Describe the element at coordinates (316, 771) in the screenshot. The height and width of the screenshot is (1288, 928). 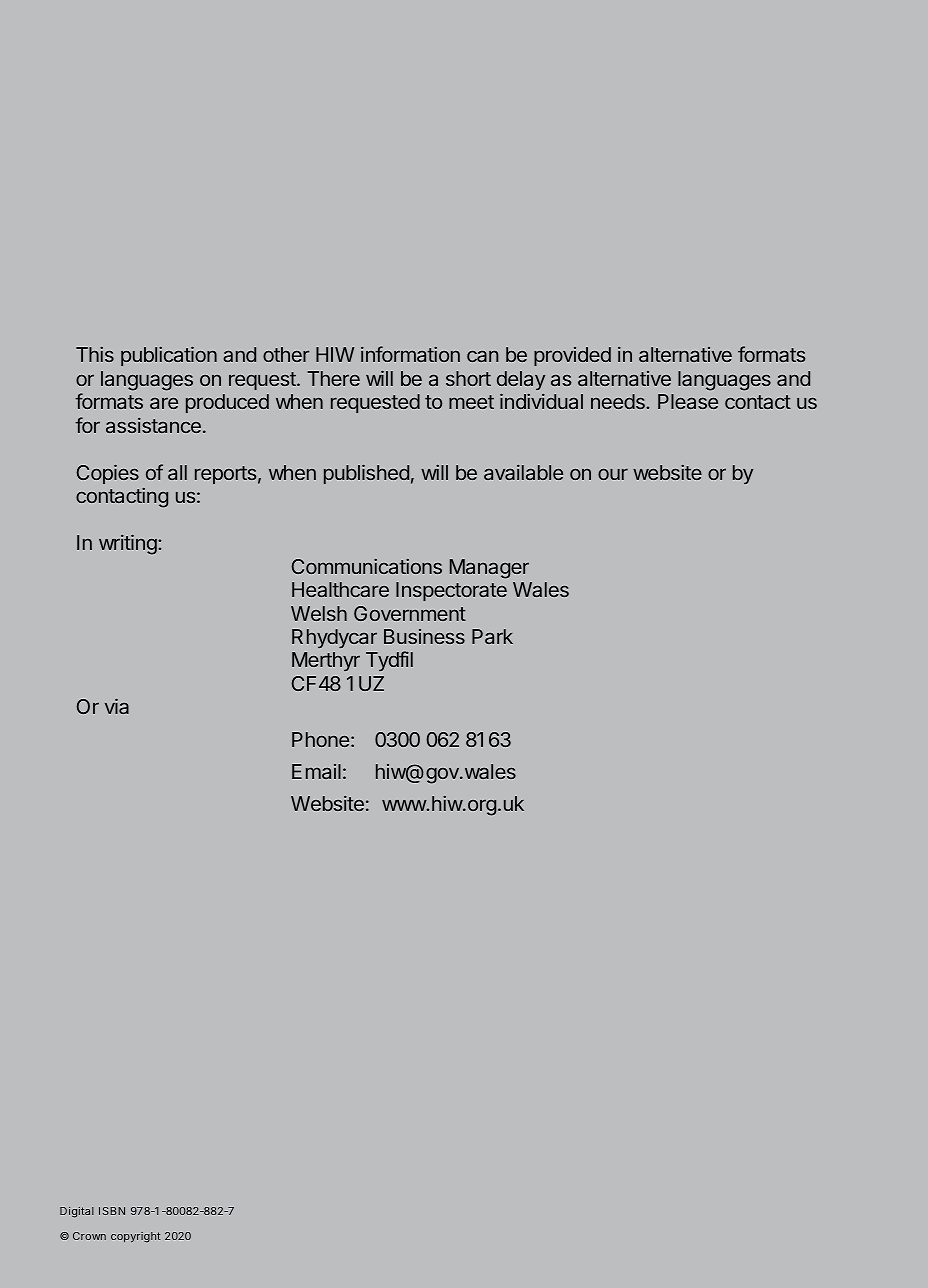
I see `Email` at that location.
